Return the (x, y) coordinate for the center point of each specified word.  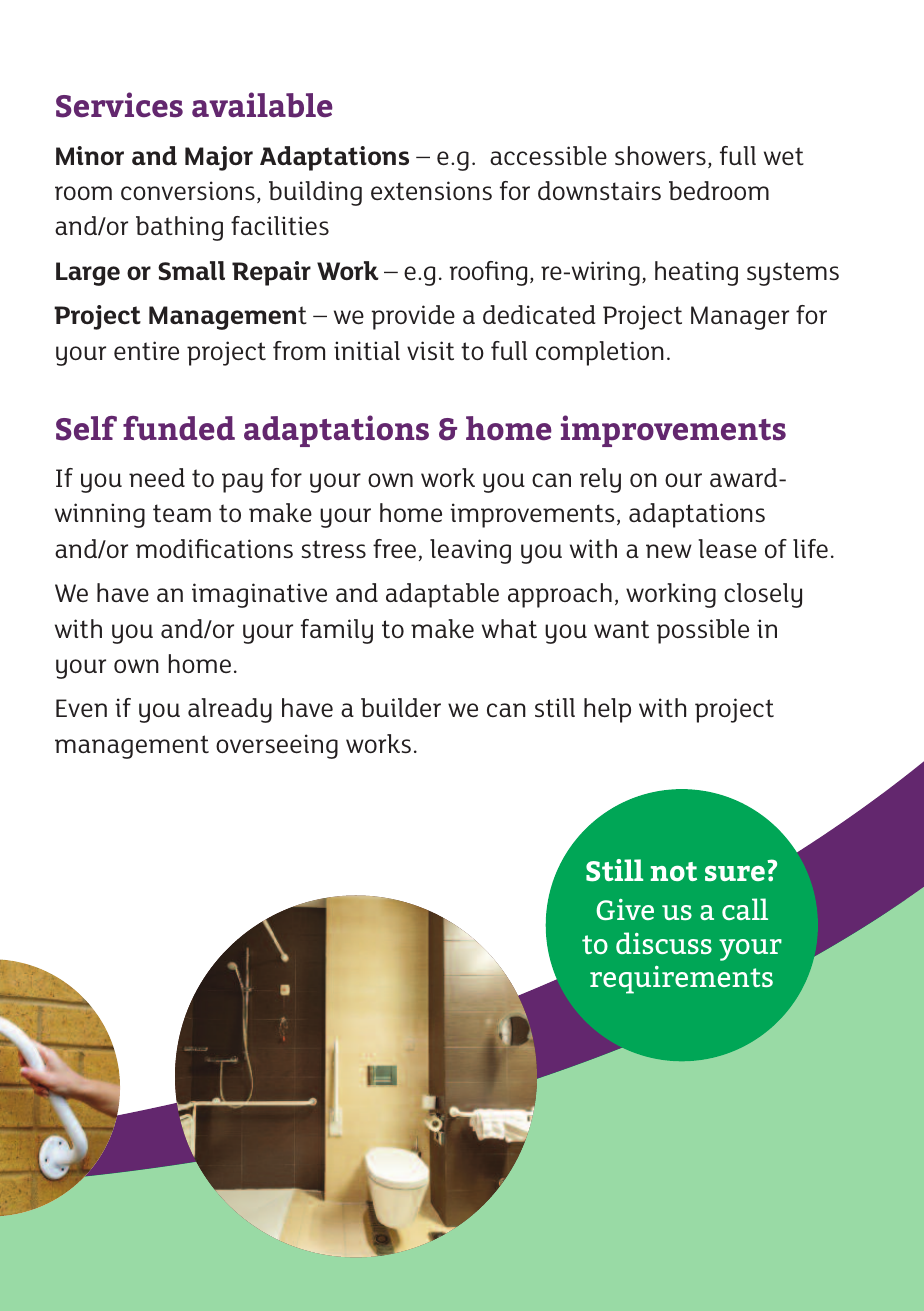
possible (703, 631)
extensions (431, 190)
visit (430, 350)
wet (784, 156)
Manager (740, 318)
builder (401, 707)
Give (625, 909)
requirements (681, 980)
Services (119, 105)
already (230, 710)
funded (179, 428)
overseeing (277, 746)
